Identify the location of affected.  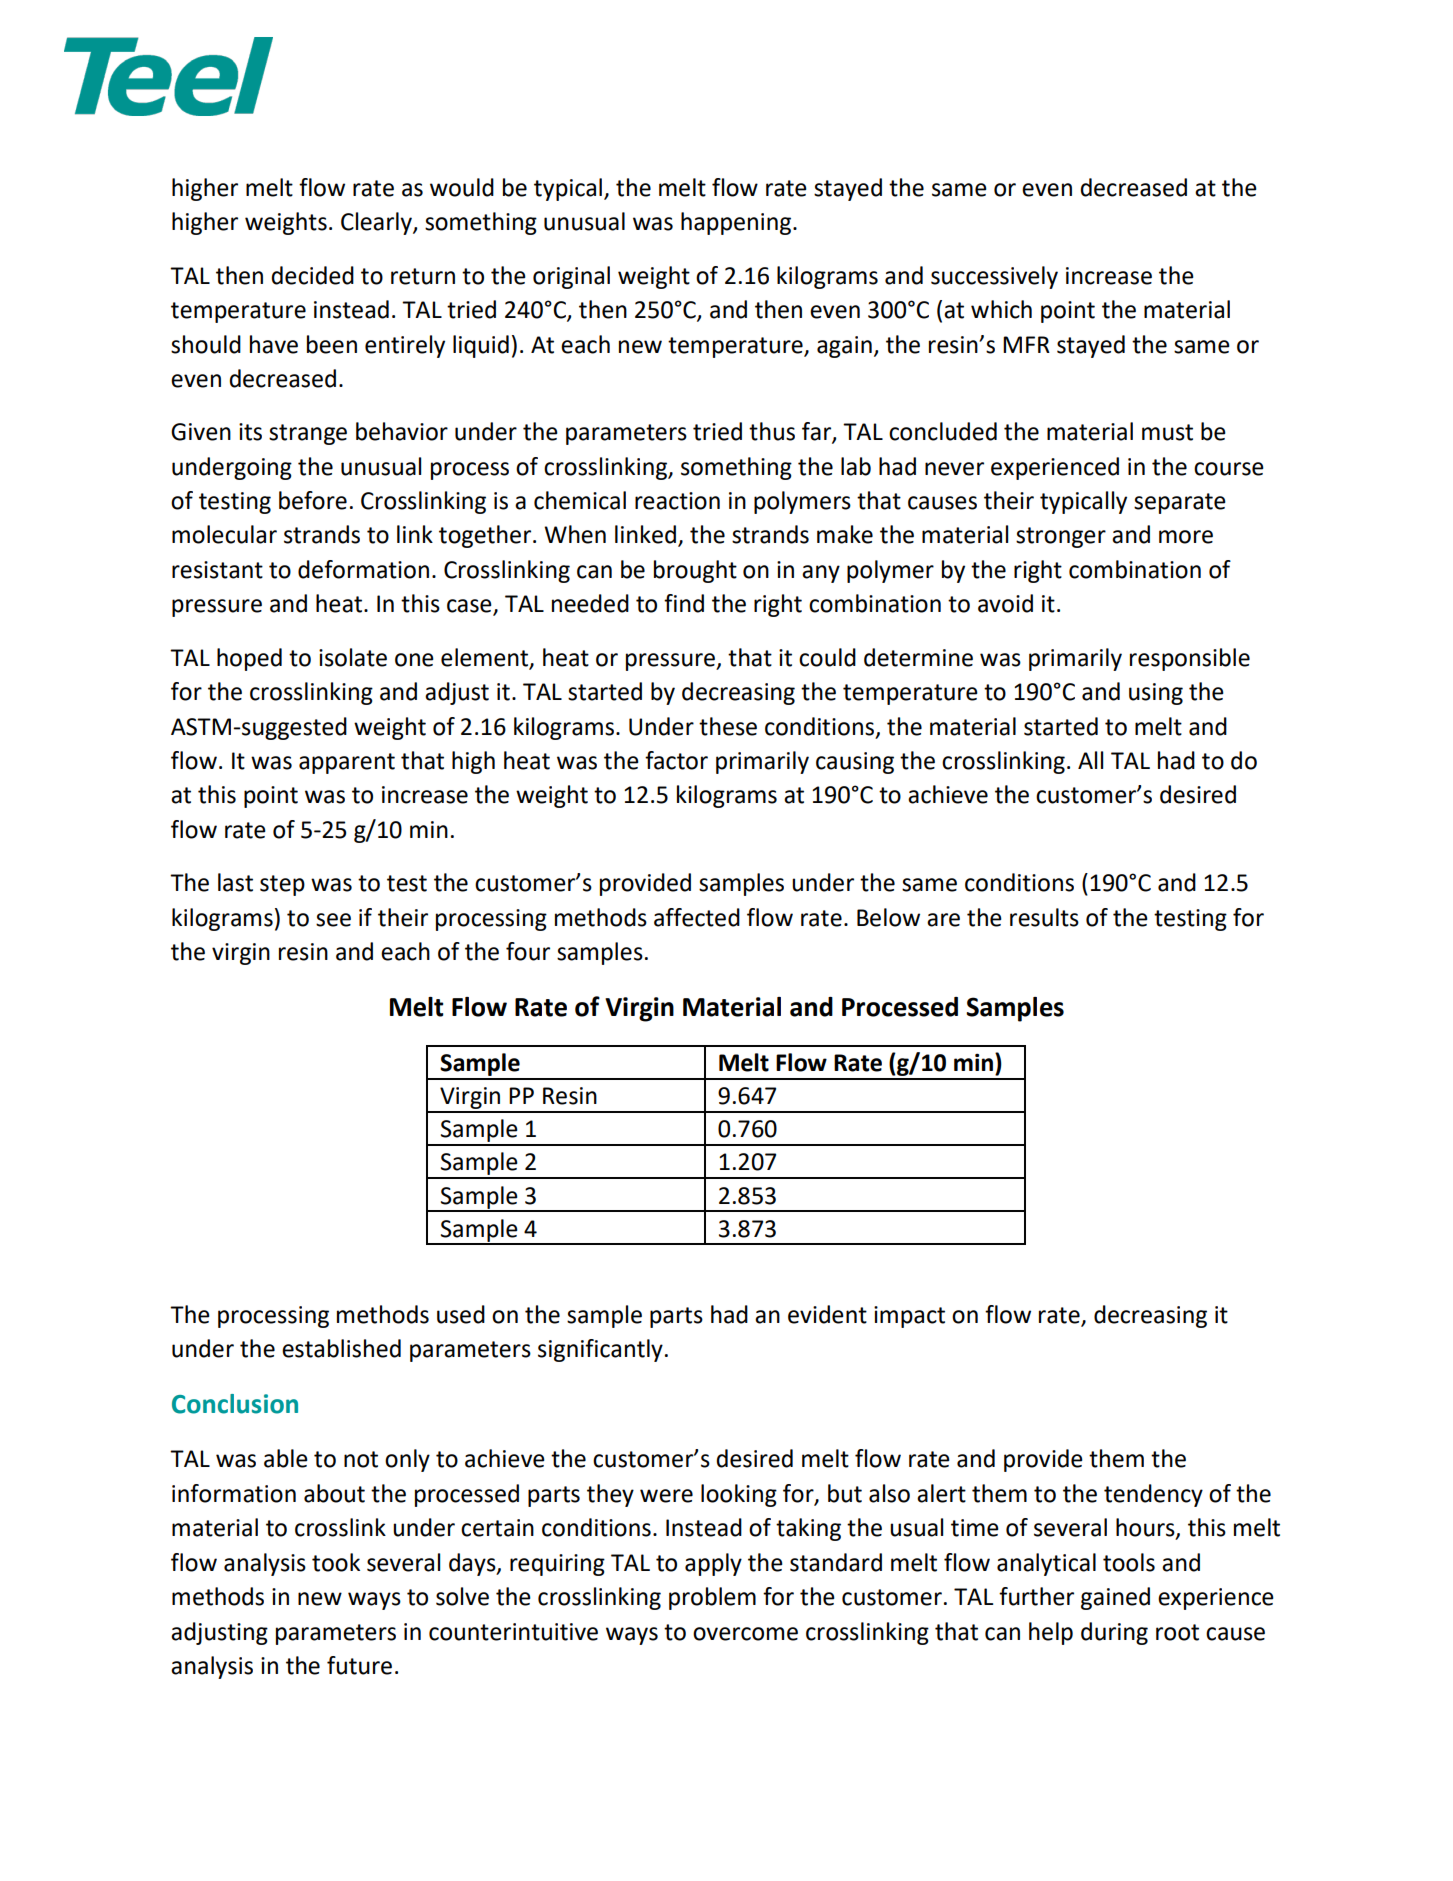
(697, 917).
